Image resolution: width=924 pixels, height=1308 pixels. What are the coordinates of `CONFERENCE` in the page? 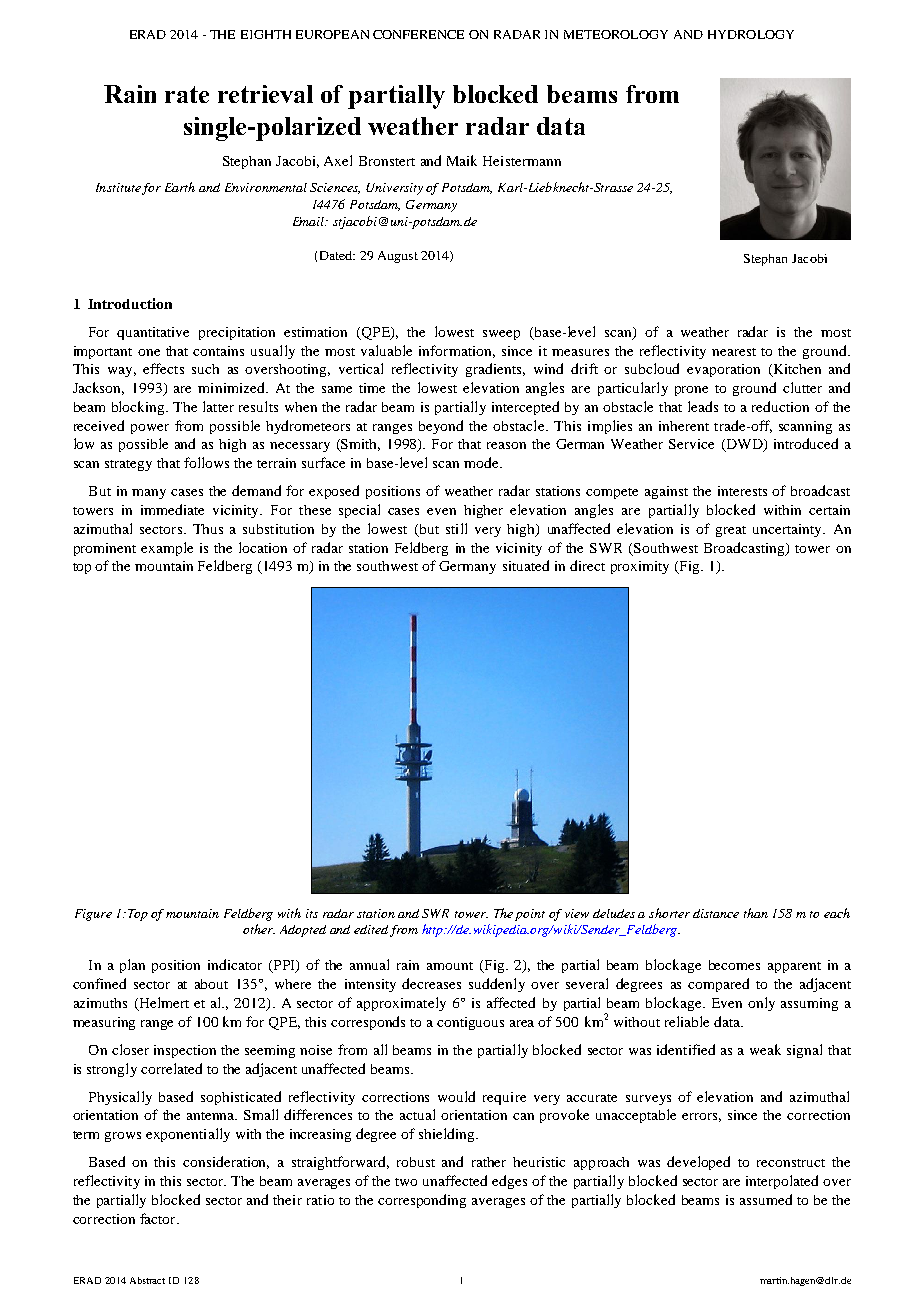 It's located at (418, 34).
